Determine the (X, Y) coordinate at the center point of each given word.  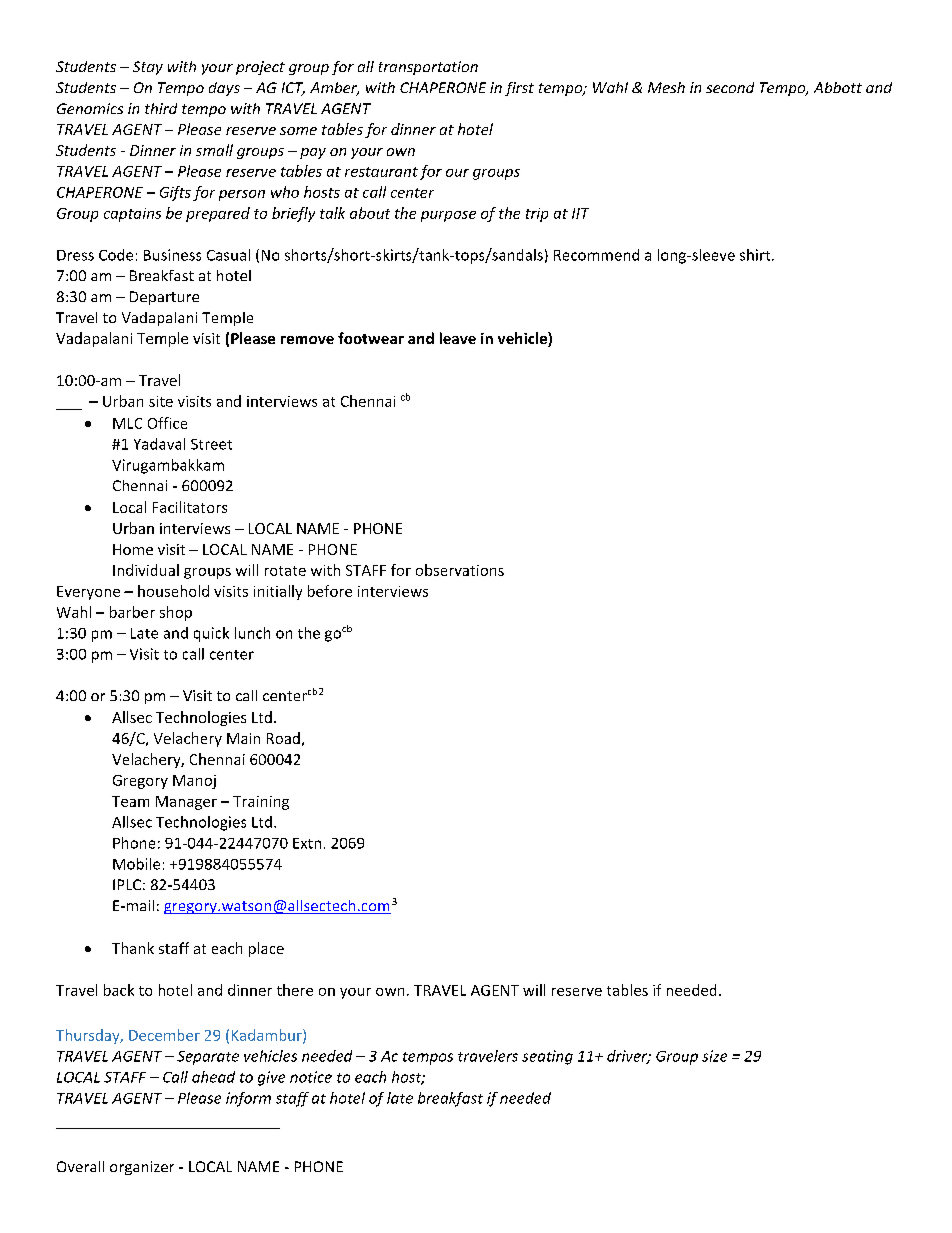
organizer (142, 1168)
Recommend (596, 255)
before (330, 591)
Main (243, 738)
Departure (164, 298)
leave (458, 338)
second (730, 87)
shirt (756, 255)
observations (460, 570)
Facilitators (190, 507)
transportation (428, 68)
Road (283, 738)
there (295, 990)
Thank (133, 948)
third (161, 108)
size (714, 1056)
